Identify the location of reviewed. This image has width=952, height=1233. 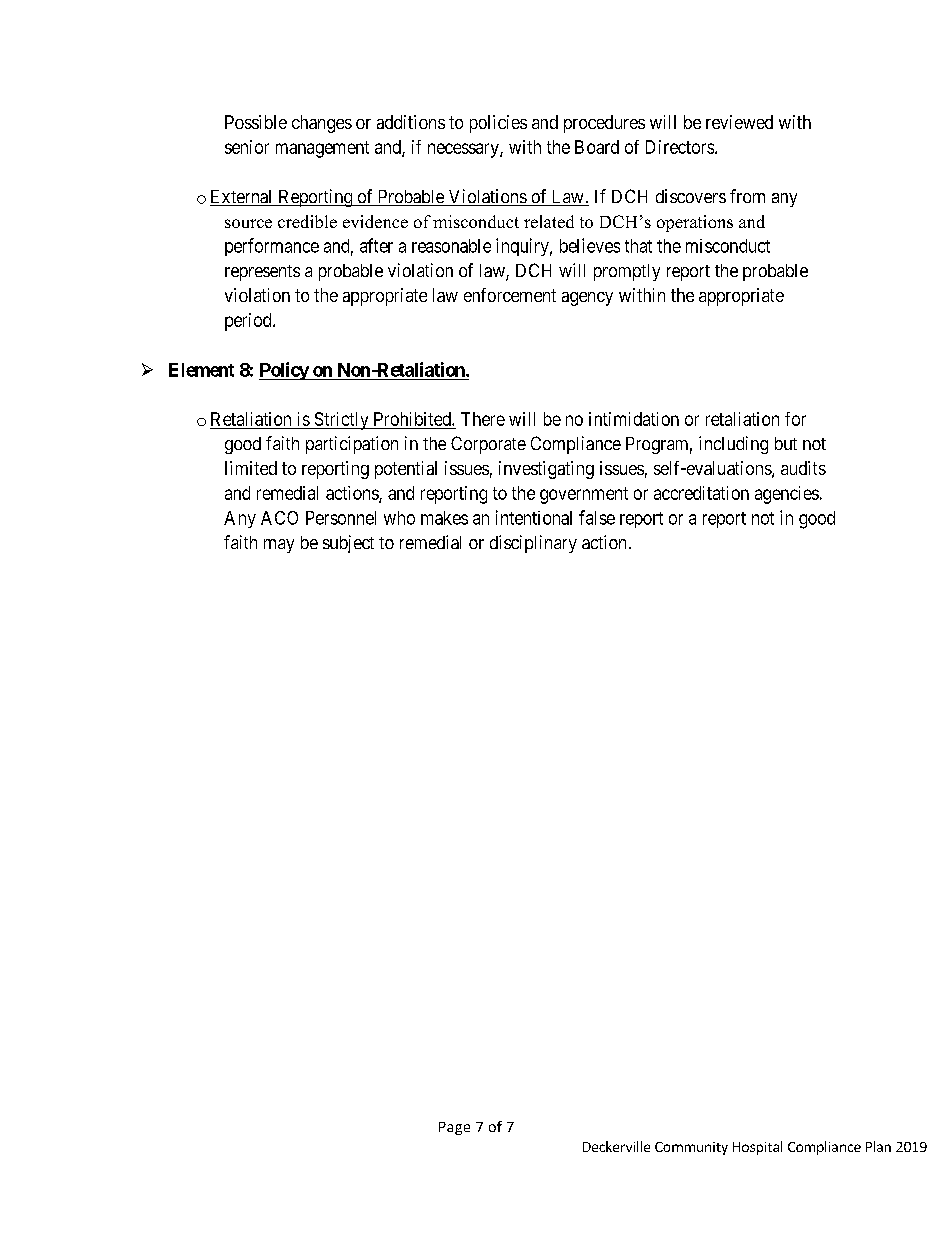
(739, 122).
